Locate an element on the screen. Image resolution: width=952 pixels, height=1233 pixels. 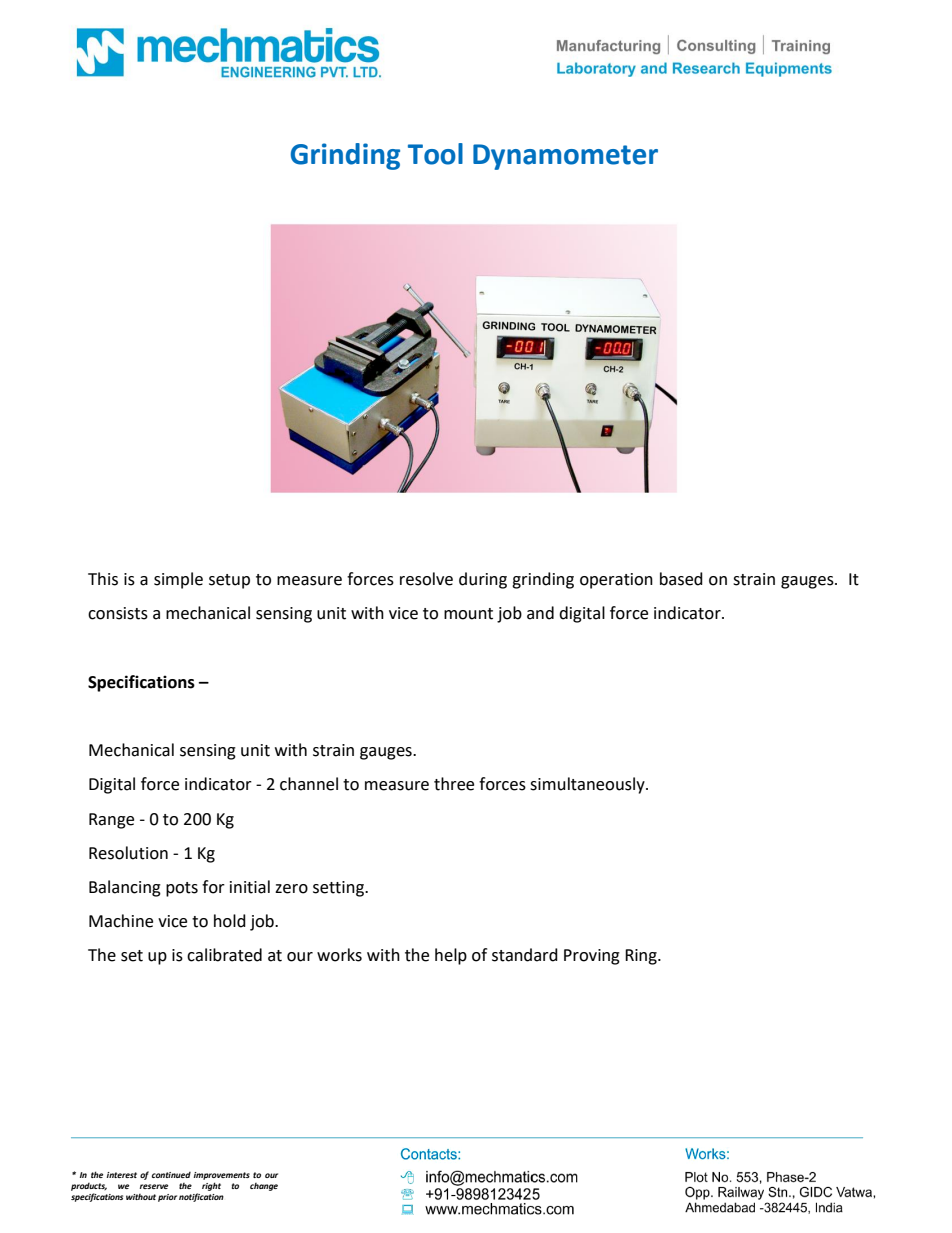
Proving is located at coordinates (592, 957).
